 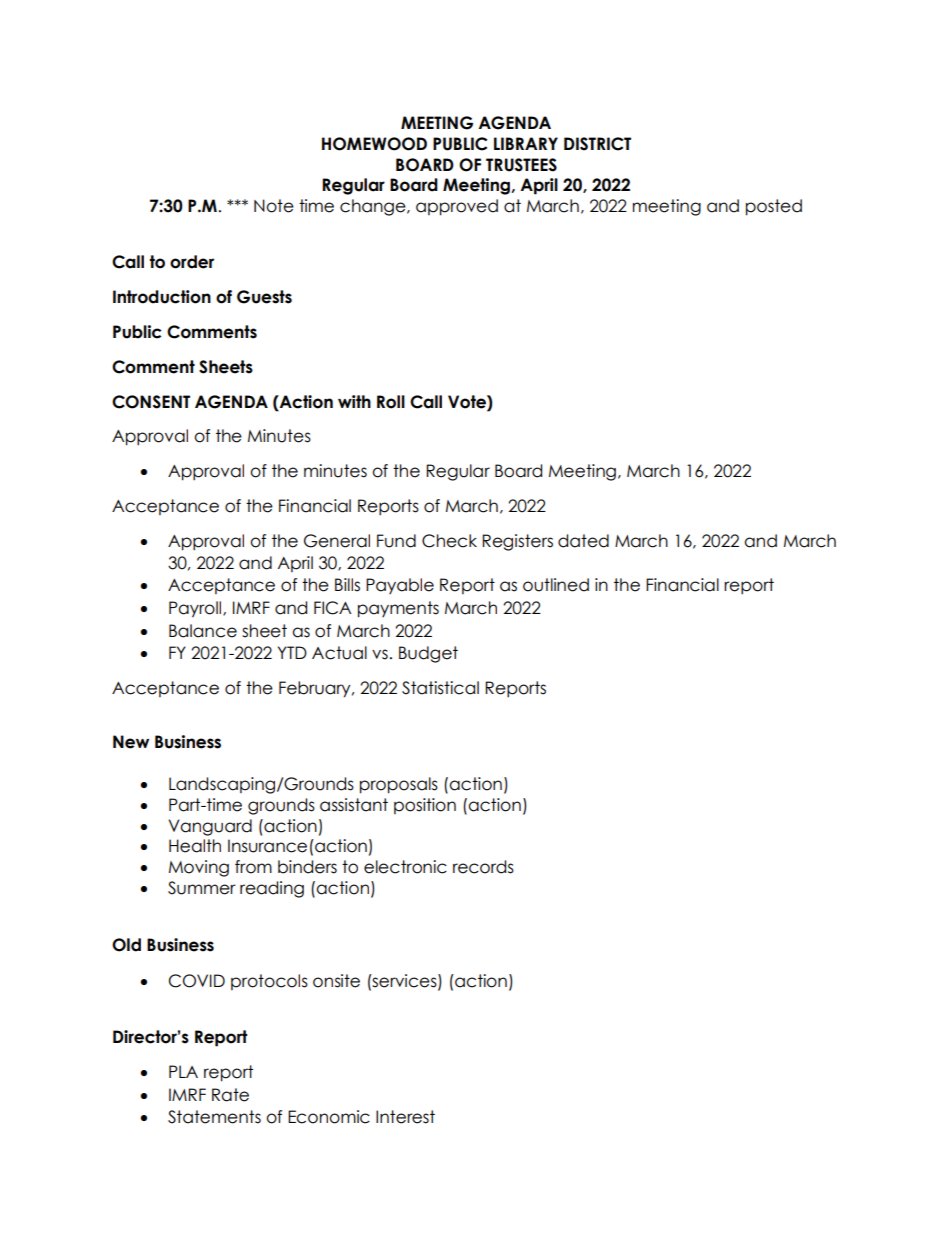 What do you see at coordinates (457, 207) in the document?
I see `approved` at bounding box center [457, 207].
